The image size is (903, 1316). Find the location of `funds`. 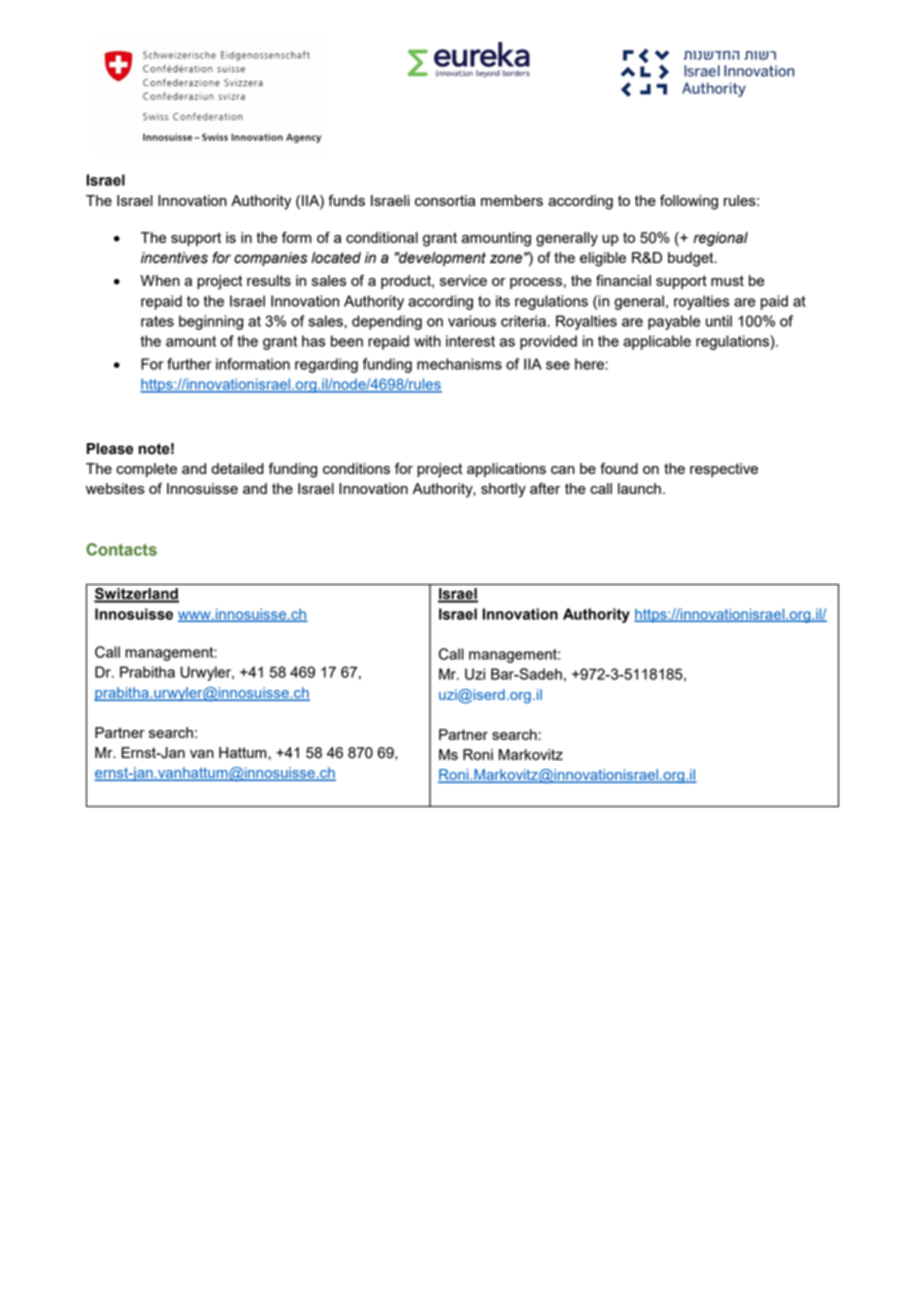

funds is located at coordinates (346, 200).
